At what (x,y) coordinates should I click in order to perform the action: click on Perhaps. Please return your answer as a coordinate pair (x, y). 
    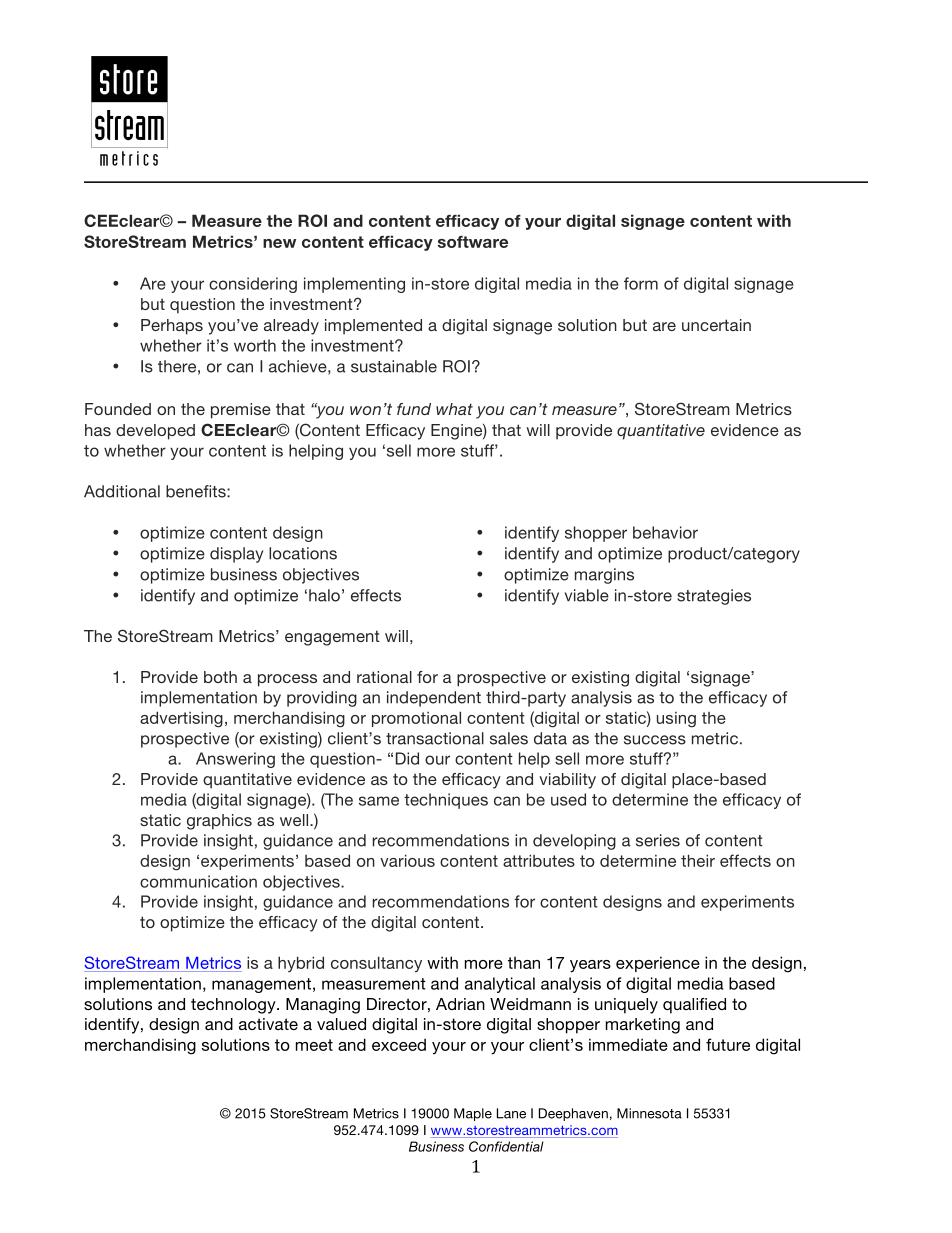
    Looking at the image, I should click on (172, 327).
